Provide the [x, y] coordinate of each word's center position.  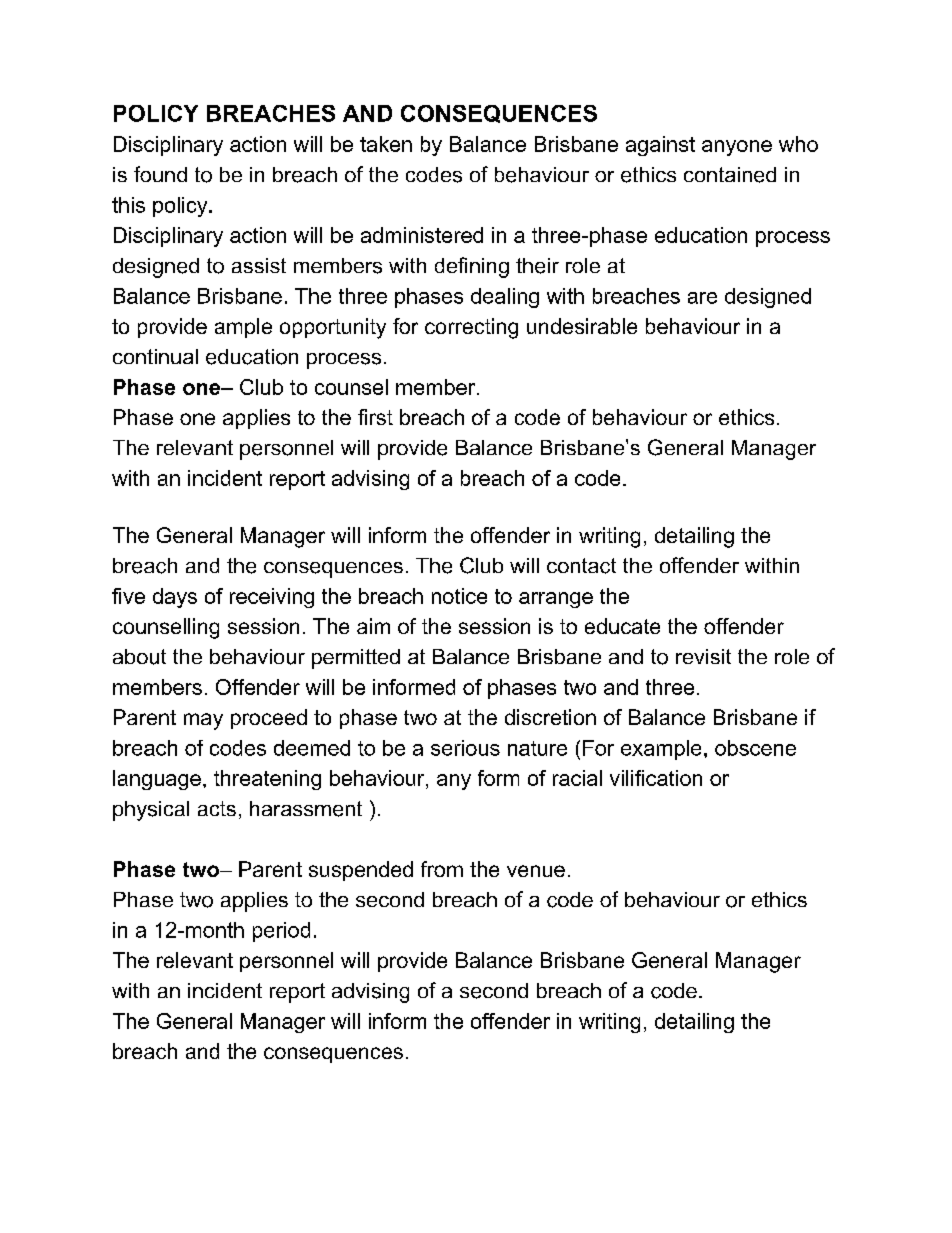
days [175, 598]
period [281, 932]
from [442, 869]
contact [581, 566]
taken [386, 144]
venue [536, 871]
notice [459, 596]
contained [730, 175]
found [160, 174]
